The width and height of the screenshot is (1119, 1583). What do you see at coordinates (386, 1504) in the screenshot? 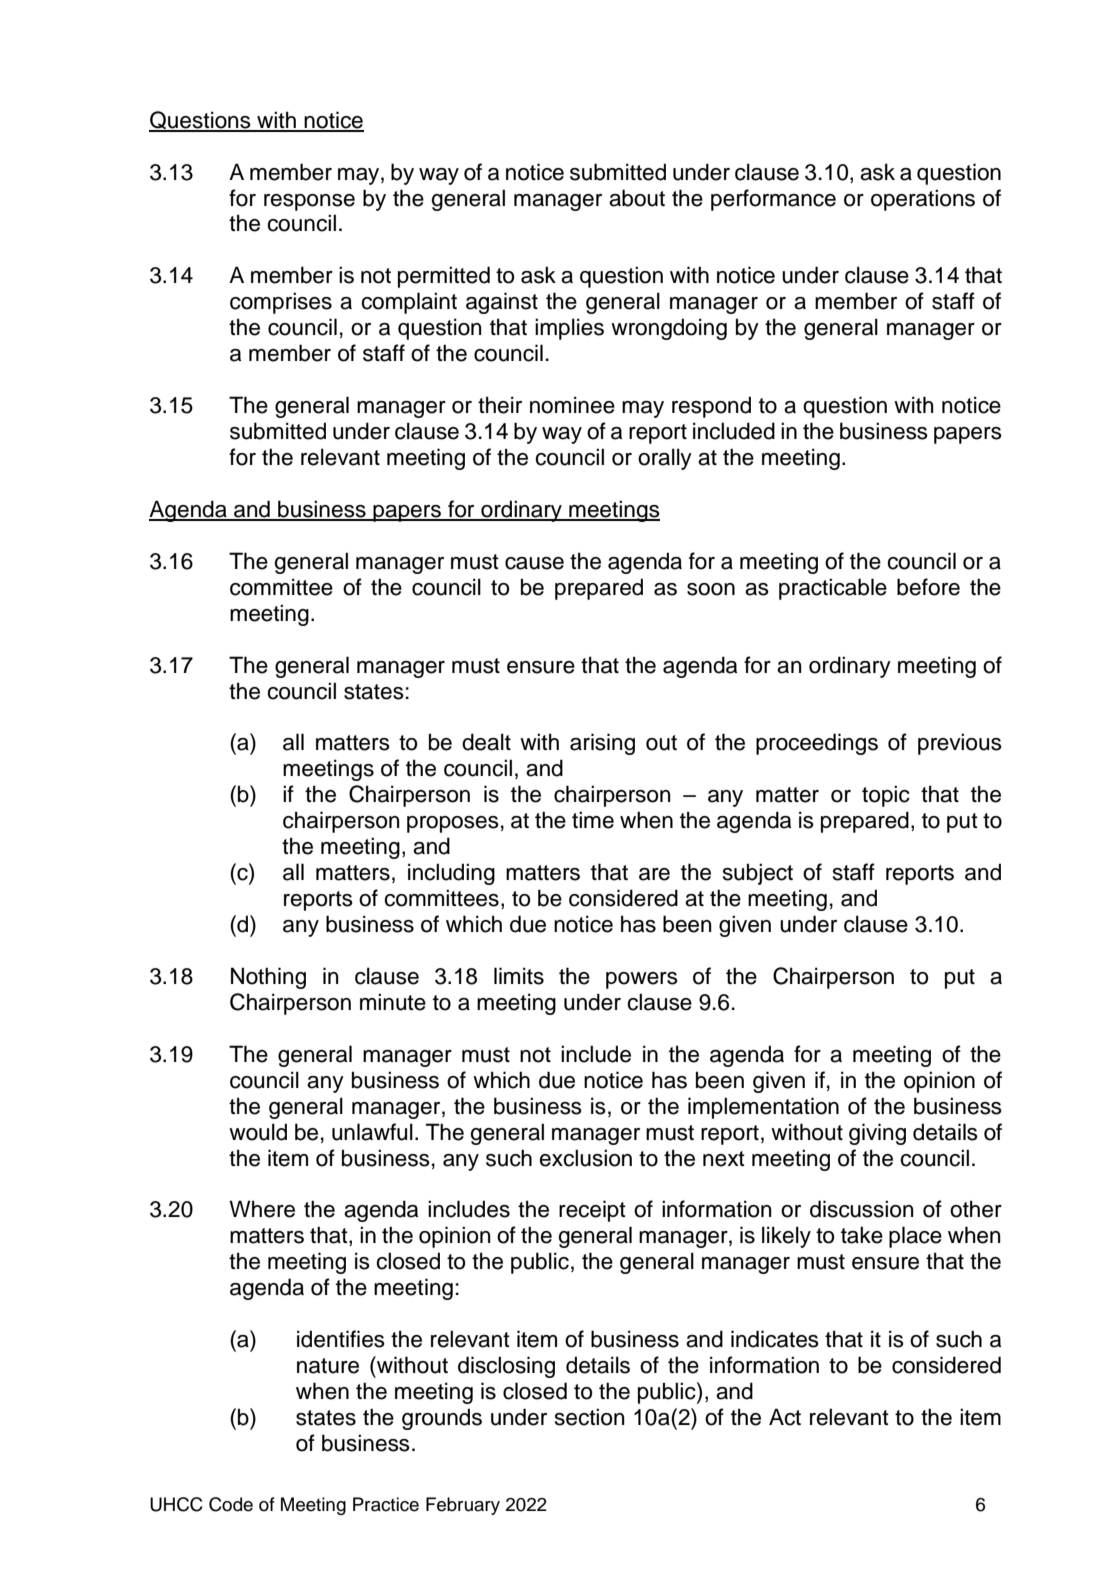
I see `Practice` at bounding box center [386, 1504].
